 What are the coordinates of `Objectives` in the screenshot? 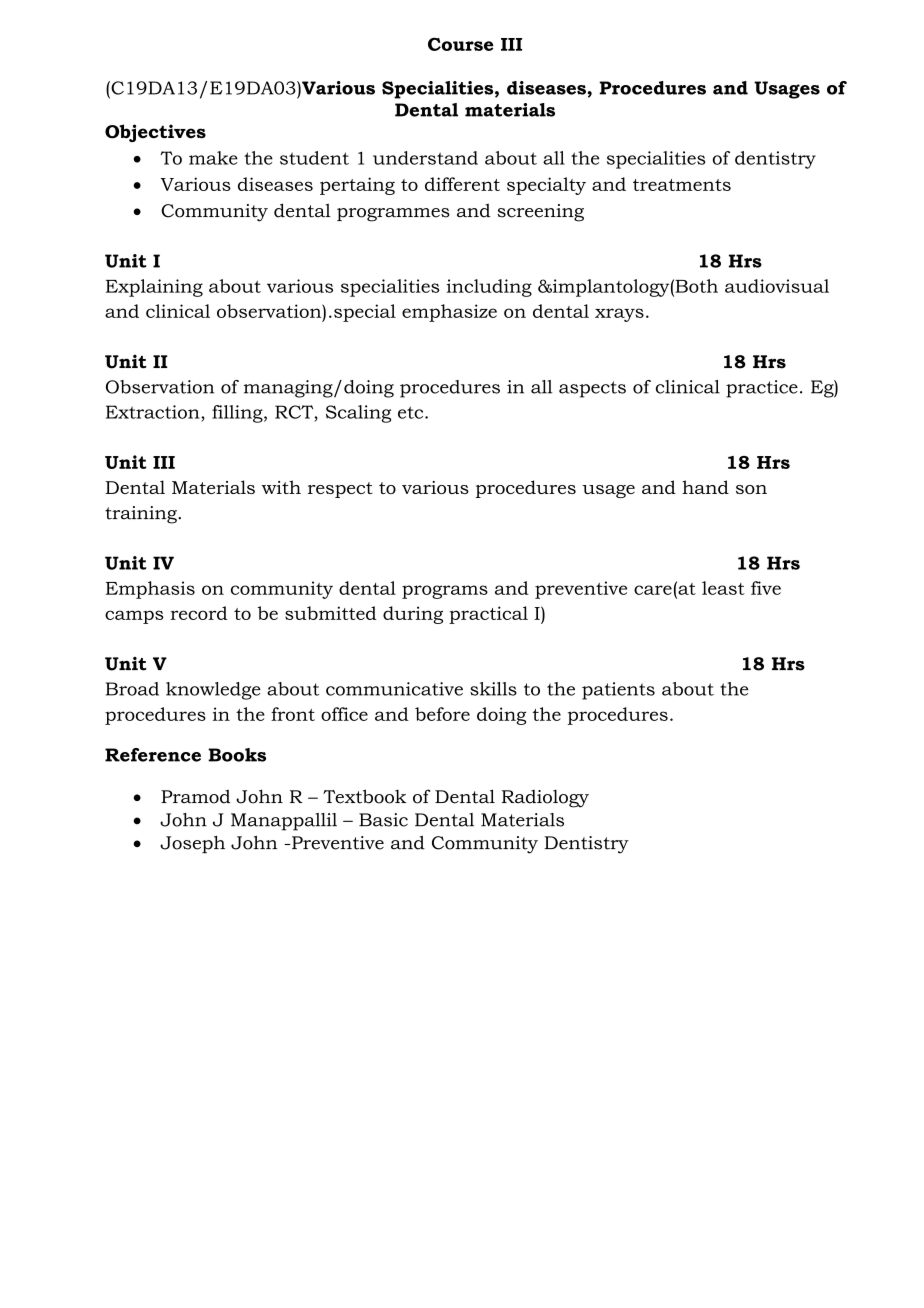 It's located at (155, 133).
